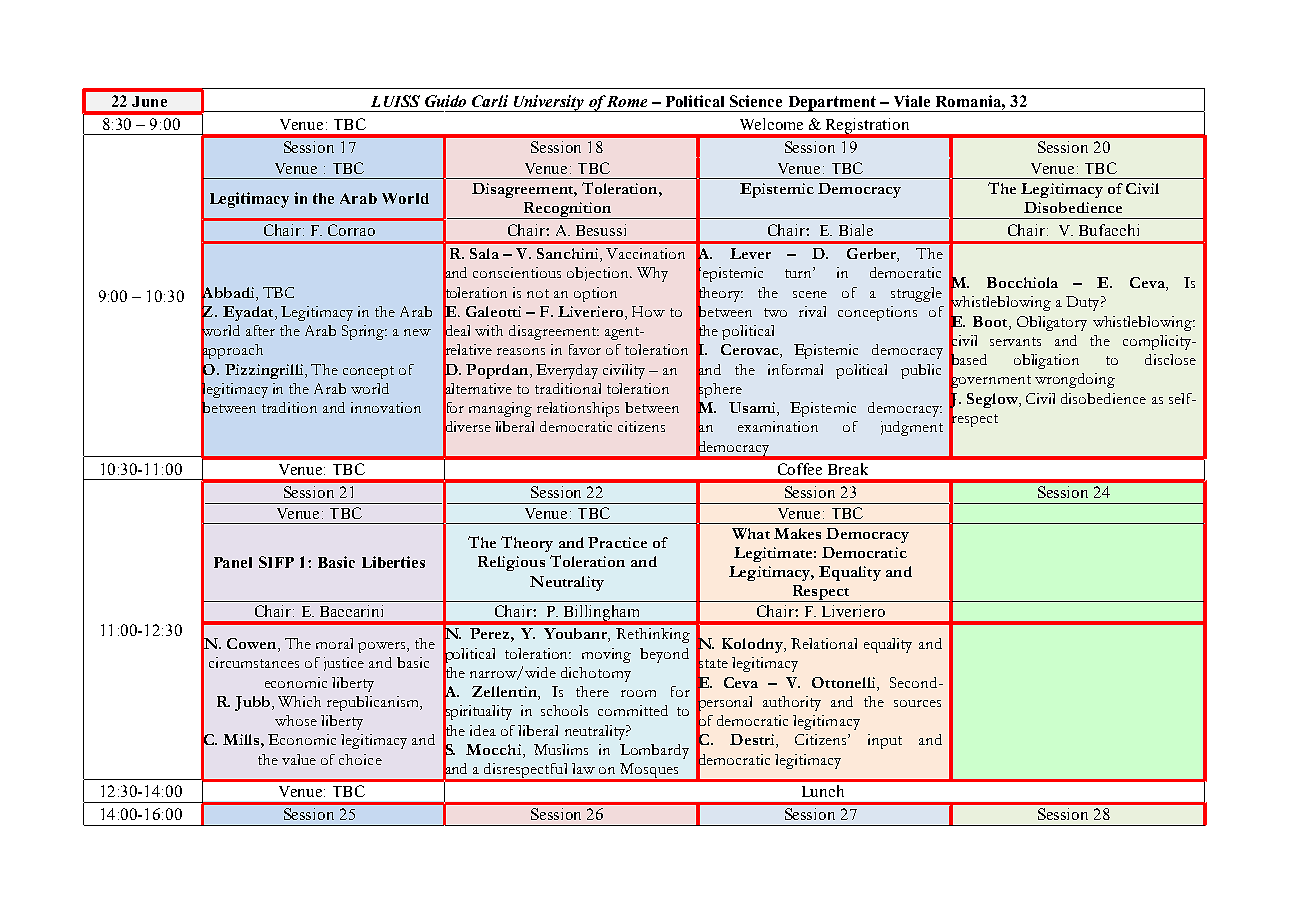 This screenshot has height=924, width=1308. What do you see at coordinates (649, 772) in the screenshot?
I see `Mosques` at bounding box center [649, 772].
